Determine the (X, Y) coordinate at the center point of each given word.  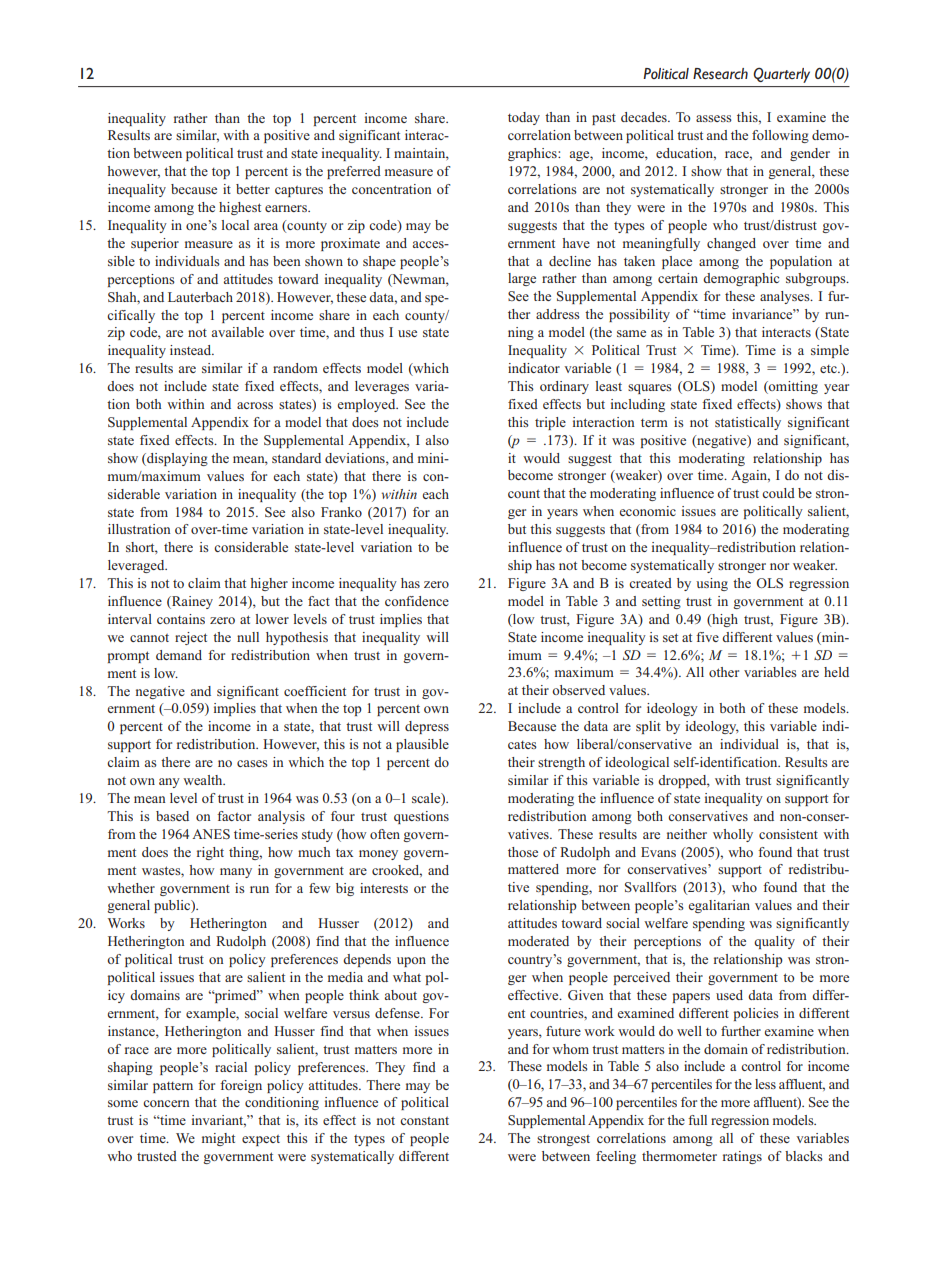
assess (714, 118)
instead (192, 350)
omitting (792, 387)
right (210, 853)
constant (424, 1121)
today (524, 118)
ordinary (564, 387)
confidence (417, 601)
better (253, 189)
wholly (733, 835)
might (218, 1139)
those (523, 852)
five (707, 637)
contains (181, 619)
